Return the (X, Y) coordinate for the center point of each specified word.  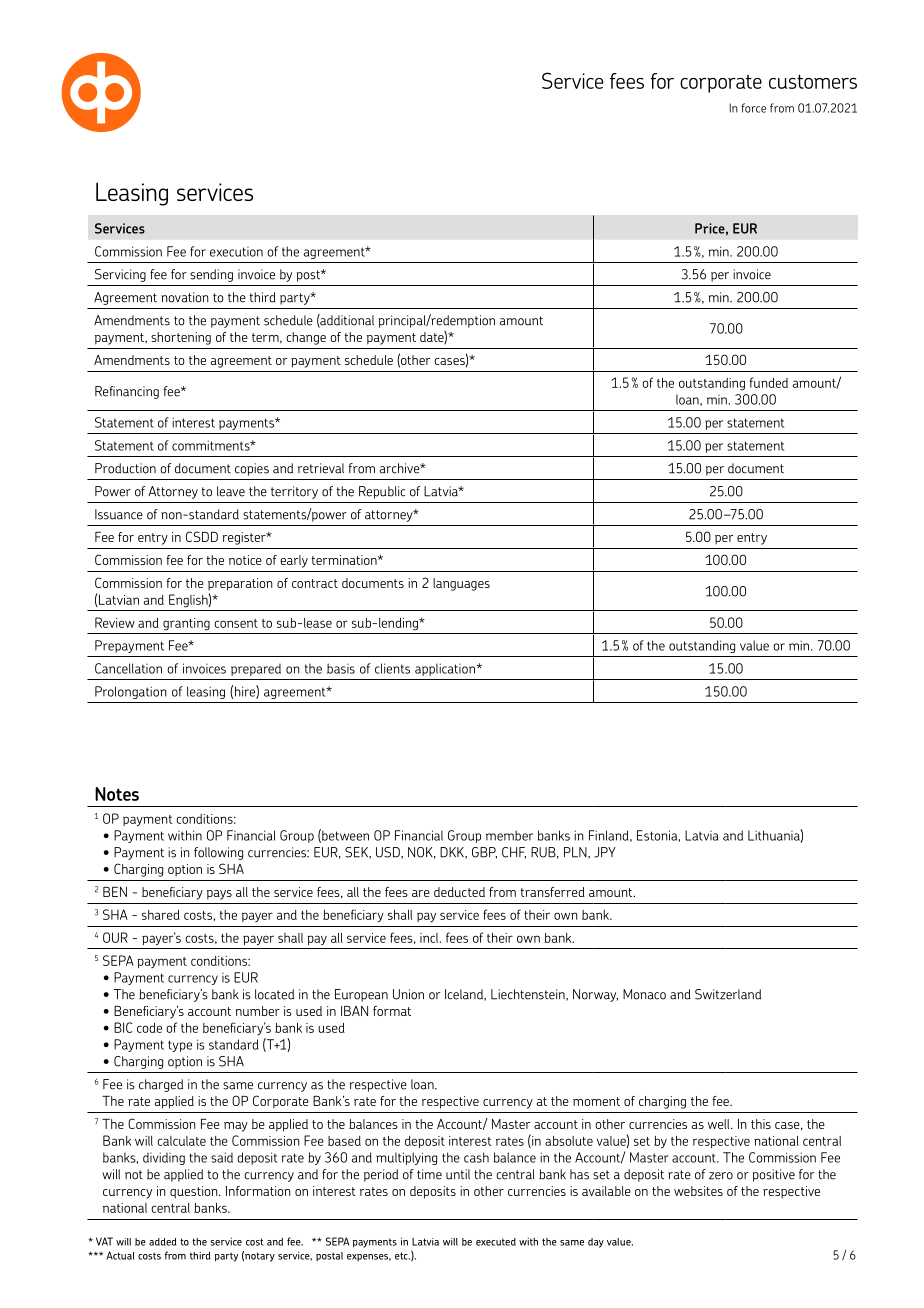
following (218, 853)
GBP (484, 853)
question (195, 1192)
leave (231, 491)
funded (768, 382)
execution (236, 252)
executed (496, 1242)
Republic (382, 492)
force (753, 108)
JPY (605, 852)
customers (813, 81)
